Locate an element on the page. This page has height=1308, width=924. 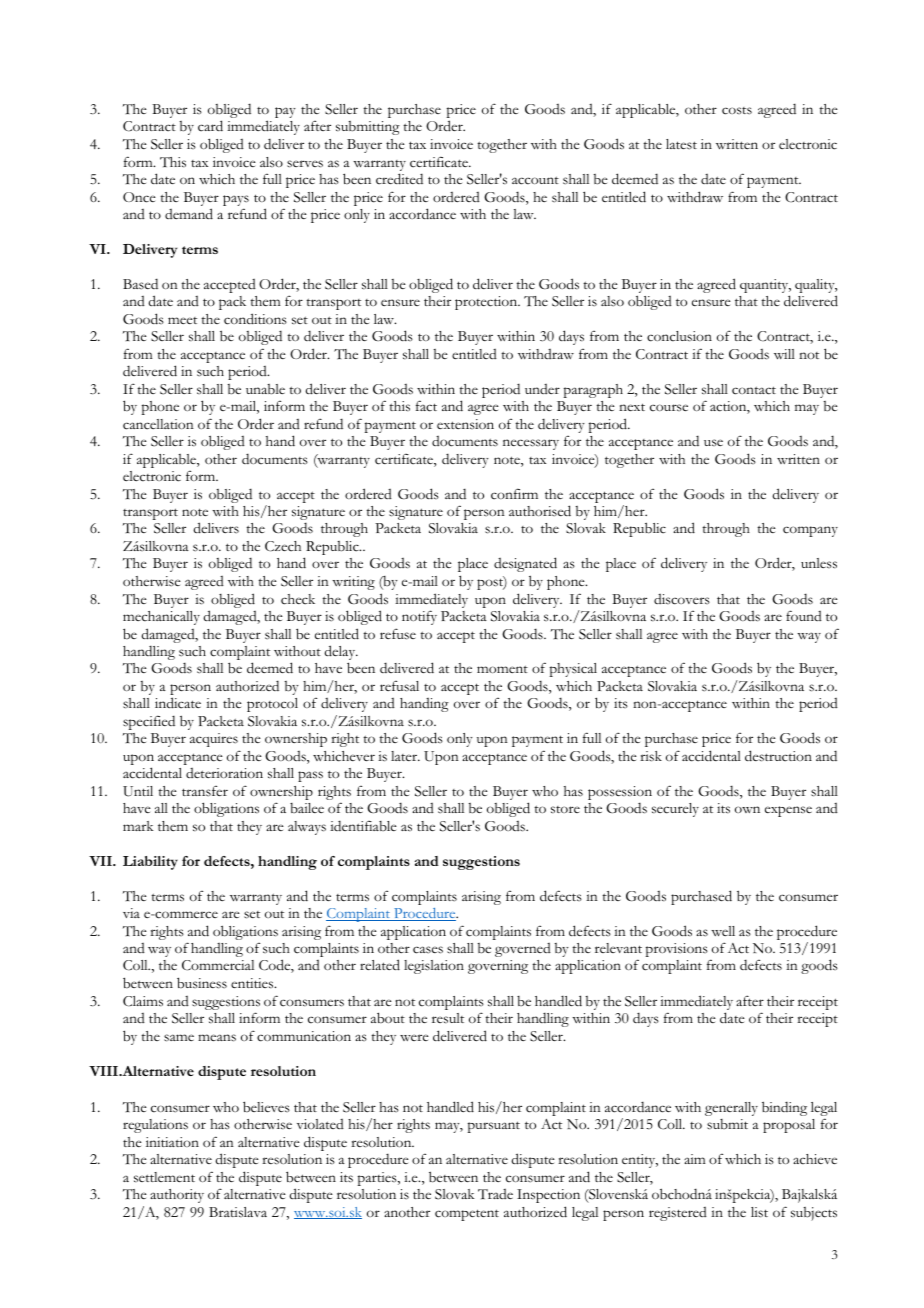
card is located at coordinates (210, 126).
